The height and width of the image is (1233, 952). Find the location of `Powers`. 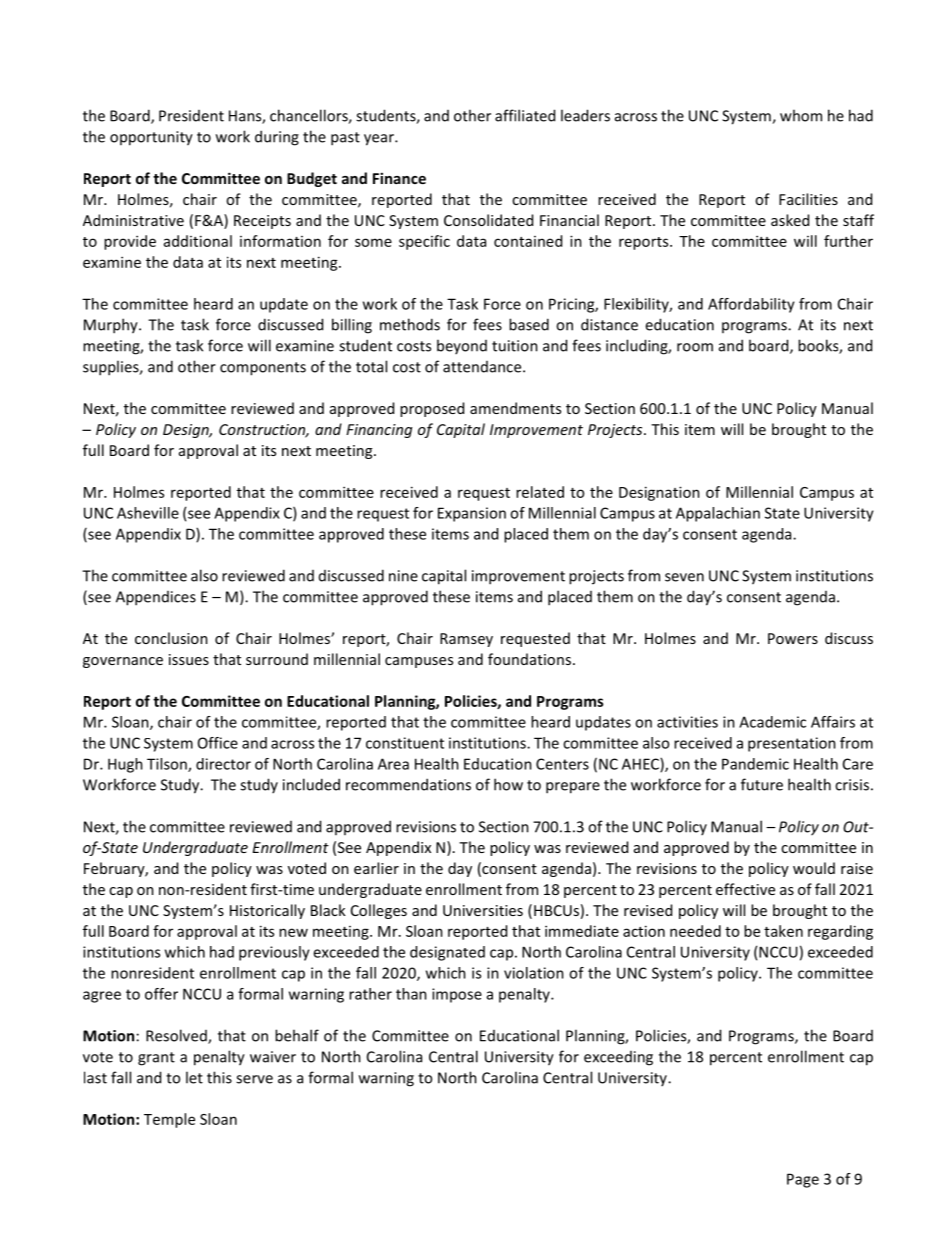

Powers is located at coordinates (793, 638).
